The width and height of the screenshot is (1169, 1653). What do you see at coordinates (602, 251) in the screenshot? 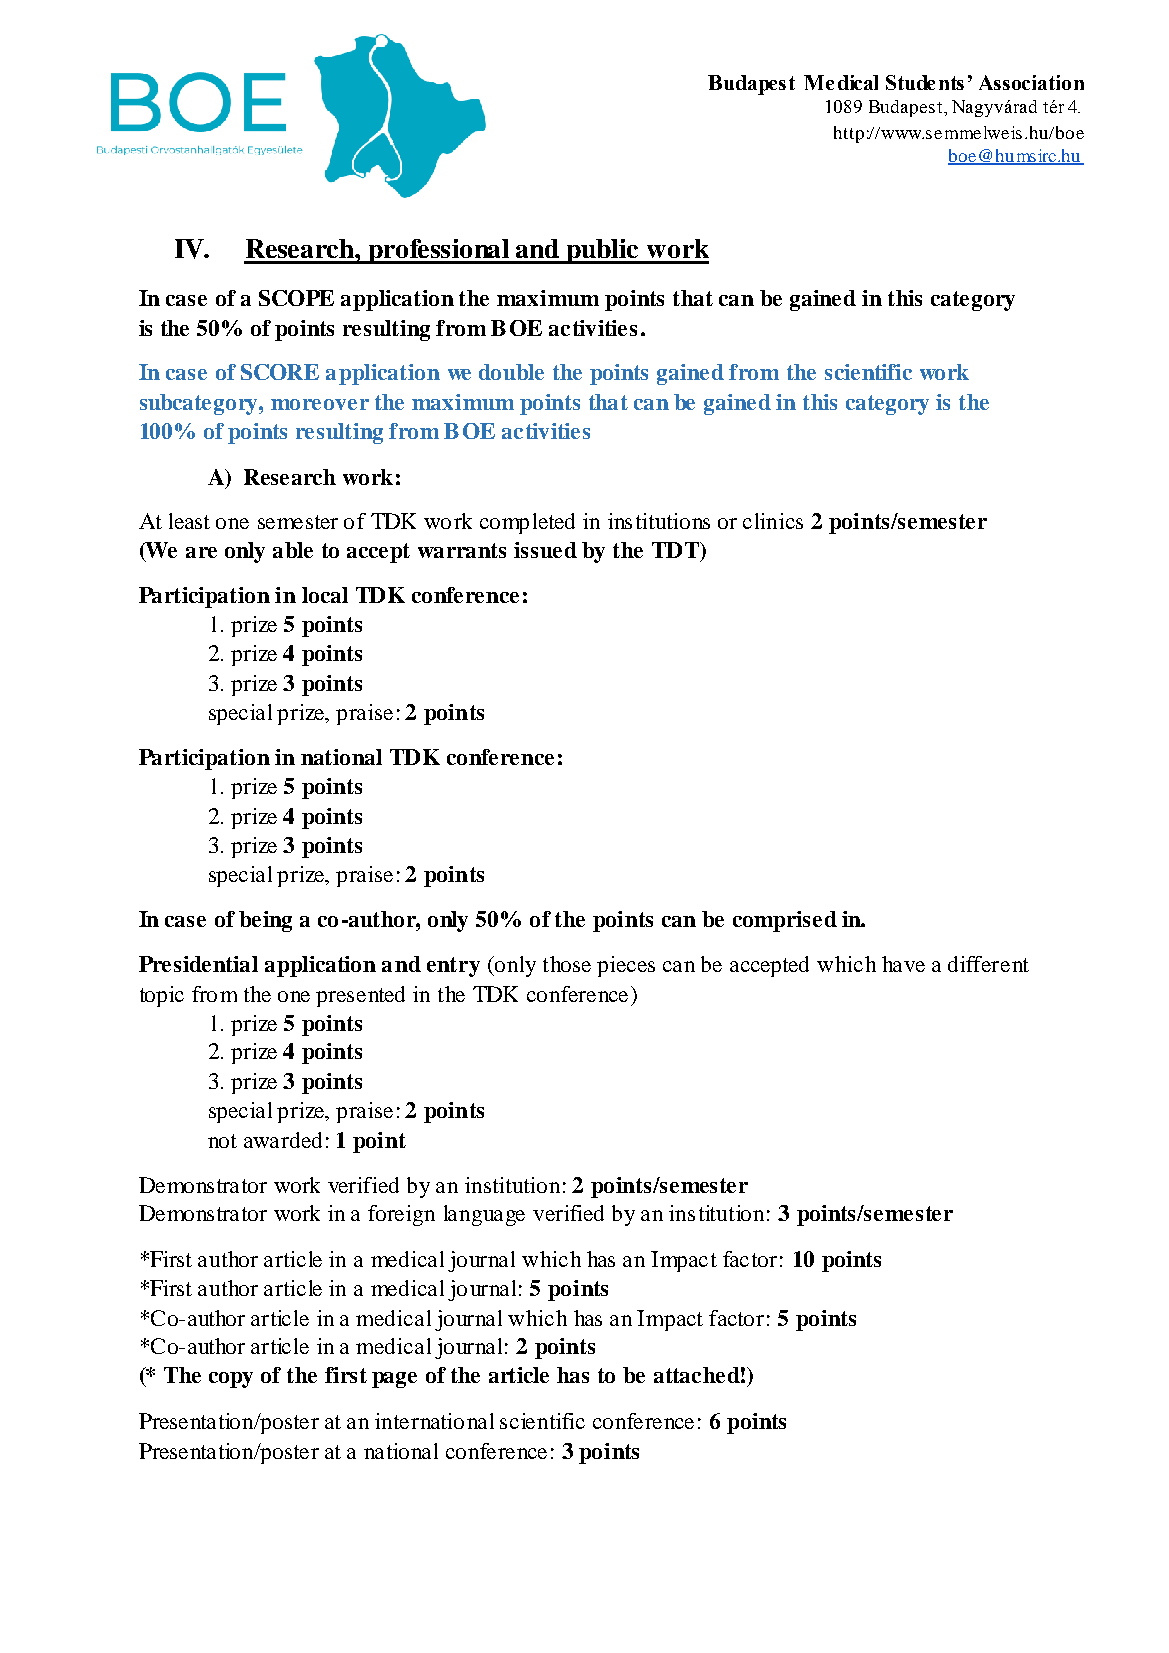
I see `public` at bounding box center [602, 251].
